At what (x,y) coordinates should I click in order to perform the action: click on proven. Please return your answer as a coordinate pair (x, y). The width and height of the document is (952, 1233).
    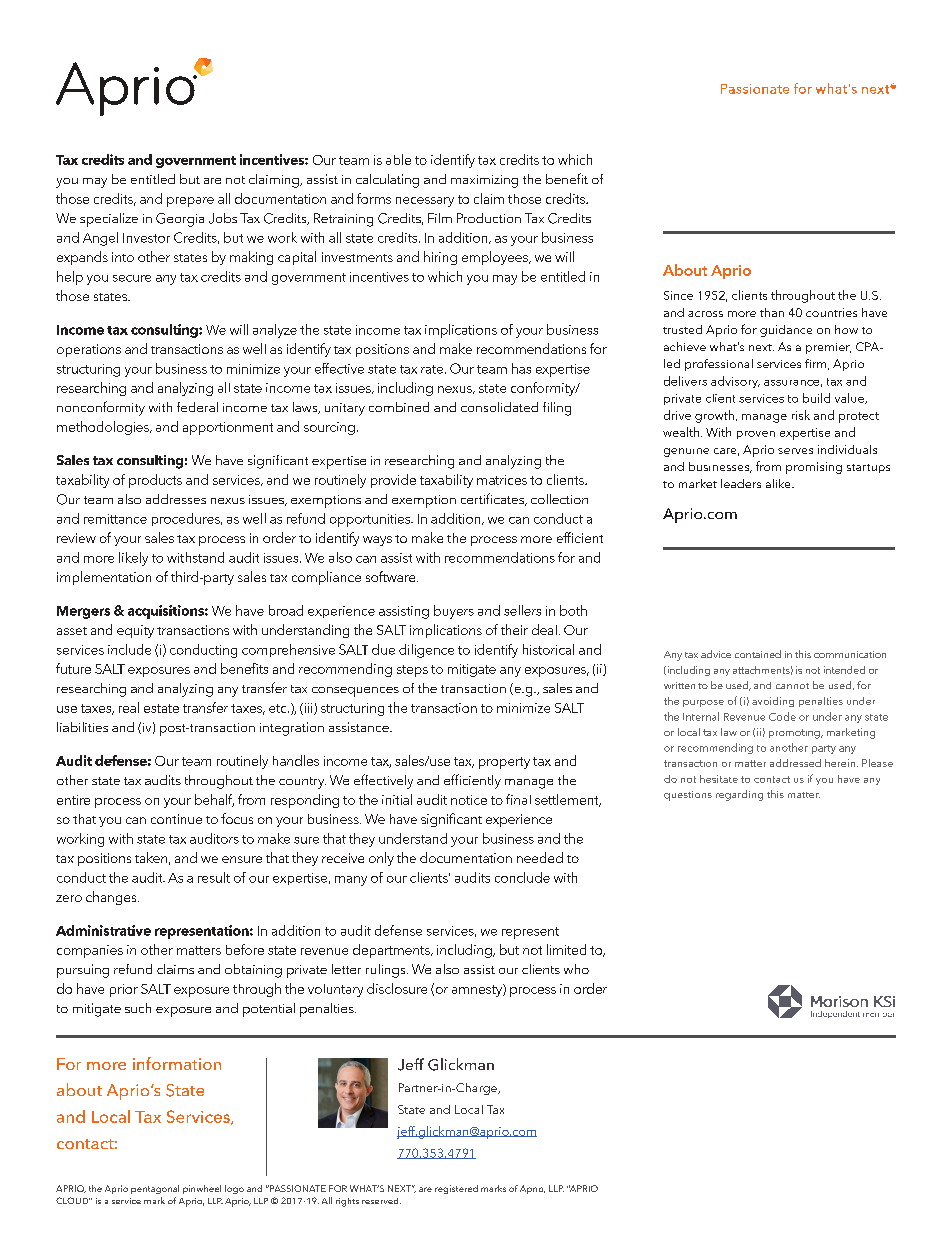
    Looking at the image, I should click on (756, 435).
